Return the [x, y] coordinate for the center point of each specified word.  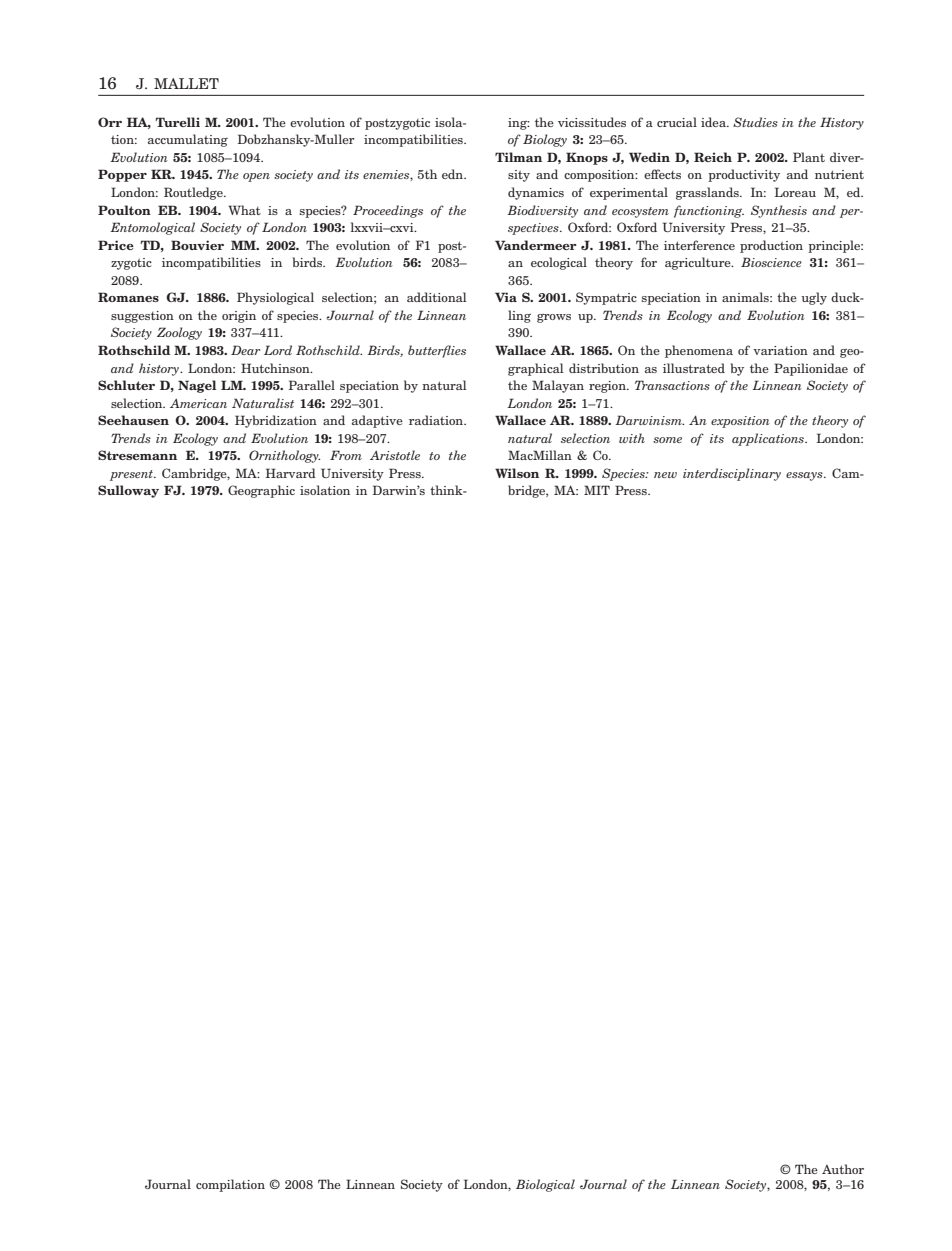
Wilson [517, 473]
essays [805, 476]
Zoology [179, 333]
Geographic [261, 491]
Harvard [291, 473]
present [132, 475]
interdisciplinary [732, 474]
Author [843, 1169]
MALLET [186, 83]
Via [506, 297]
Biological [545, 1185]
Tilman [518, 157]
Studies [755, 122]
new [665, 475]
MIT [597, 490]
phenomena [699, 351]
